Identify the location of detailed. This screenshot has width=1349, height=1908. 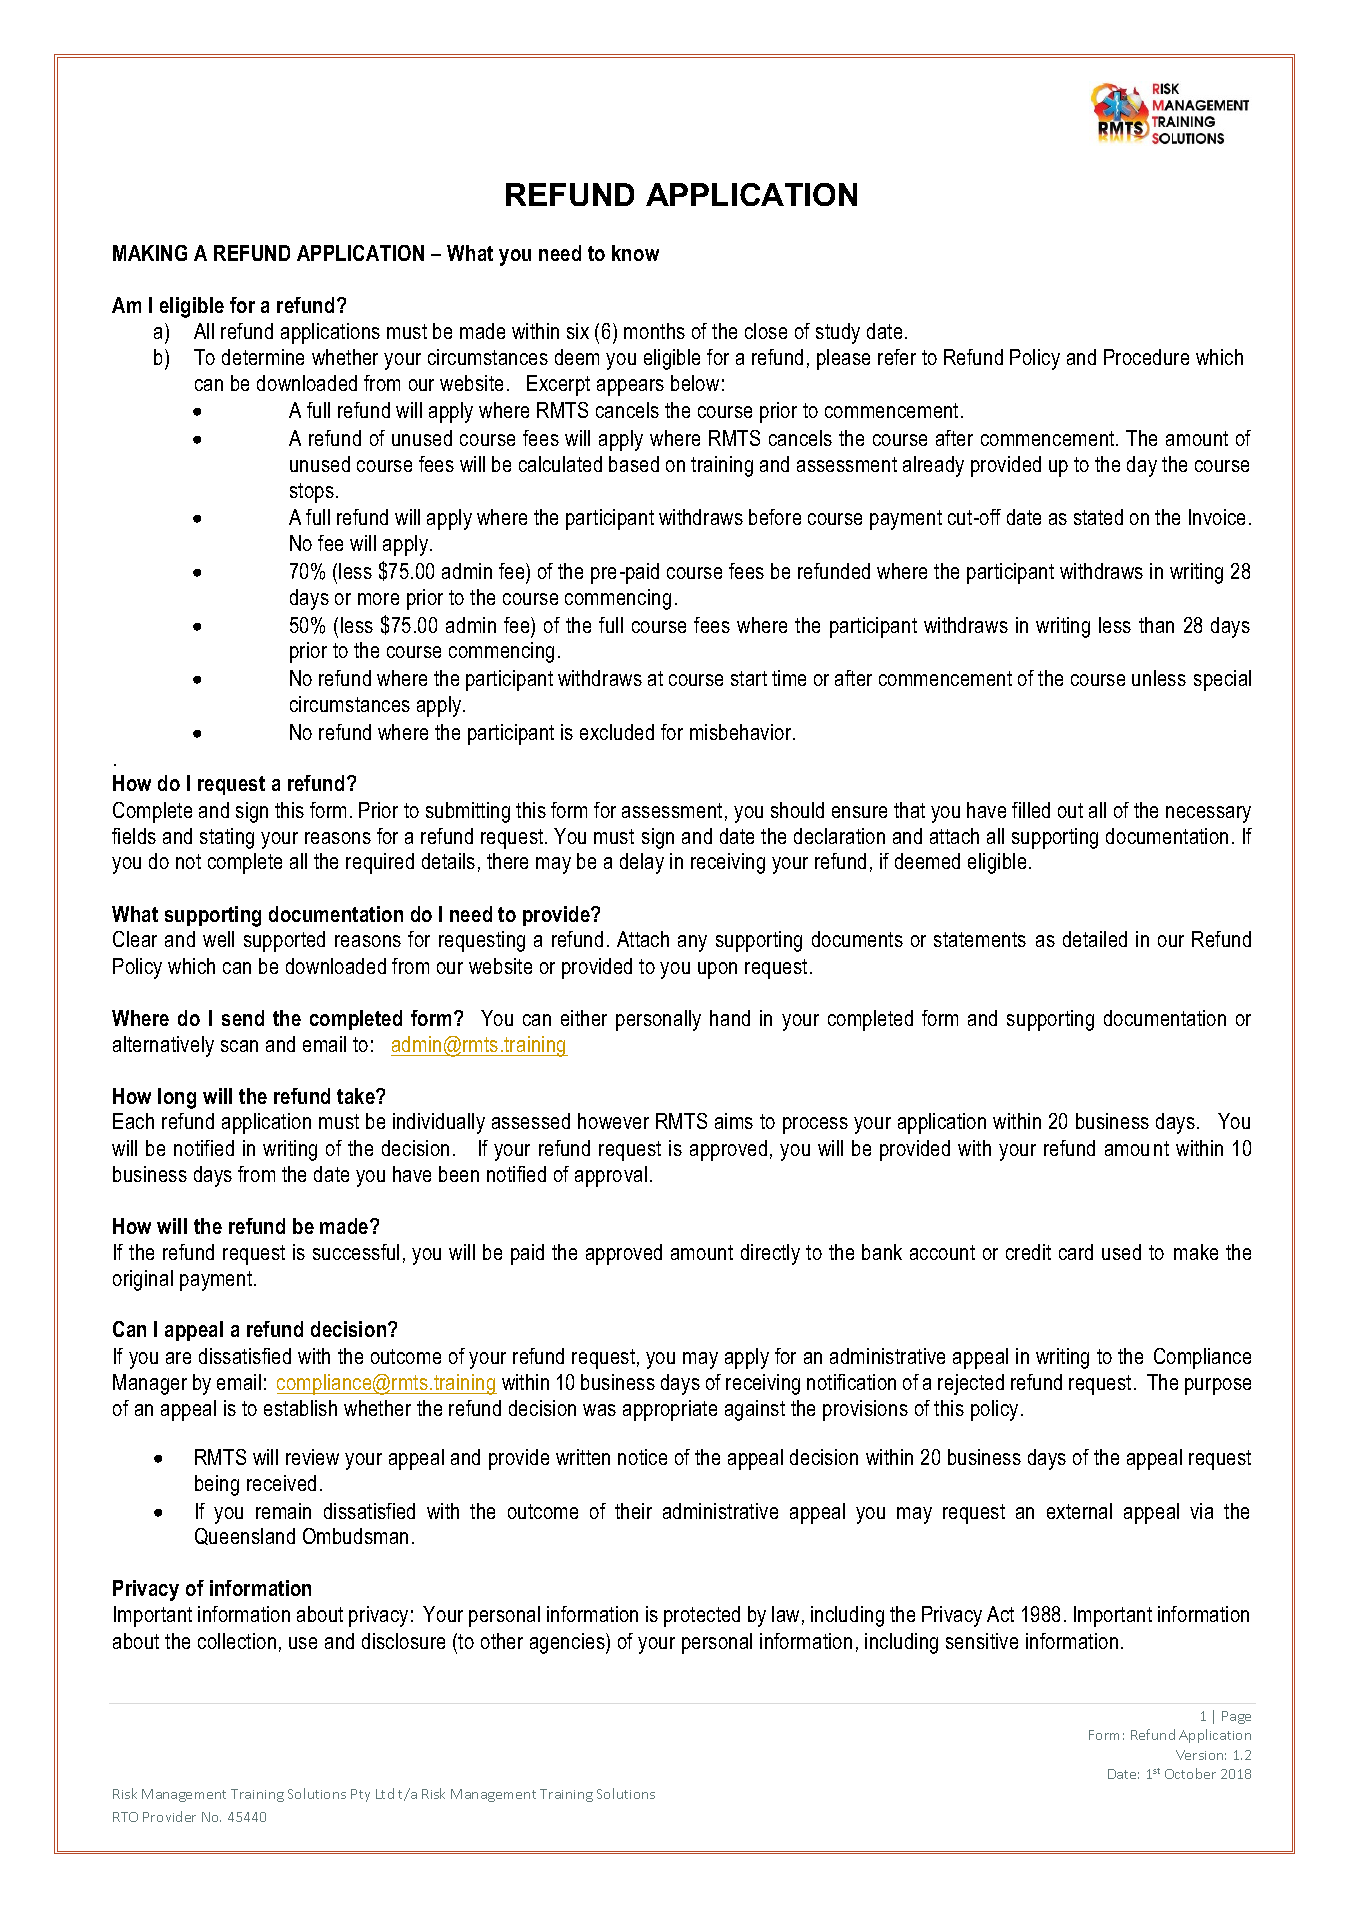
(1095, 939).
